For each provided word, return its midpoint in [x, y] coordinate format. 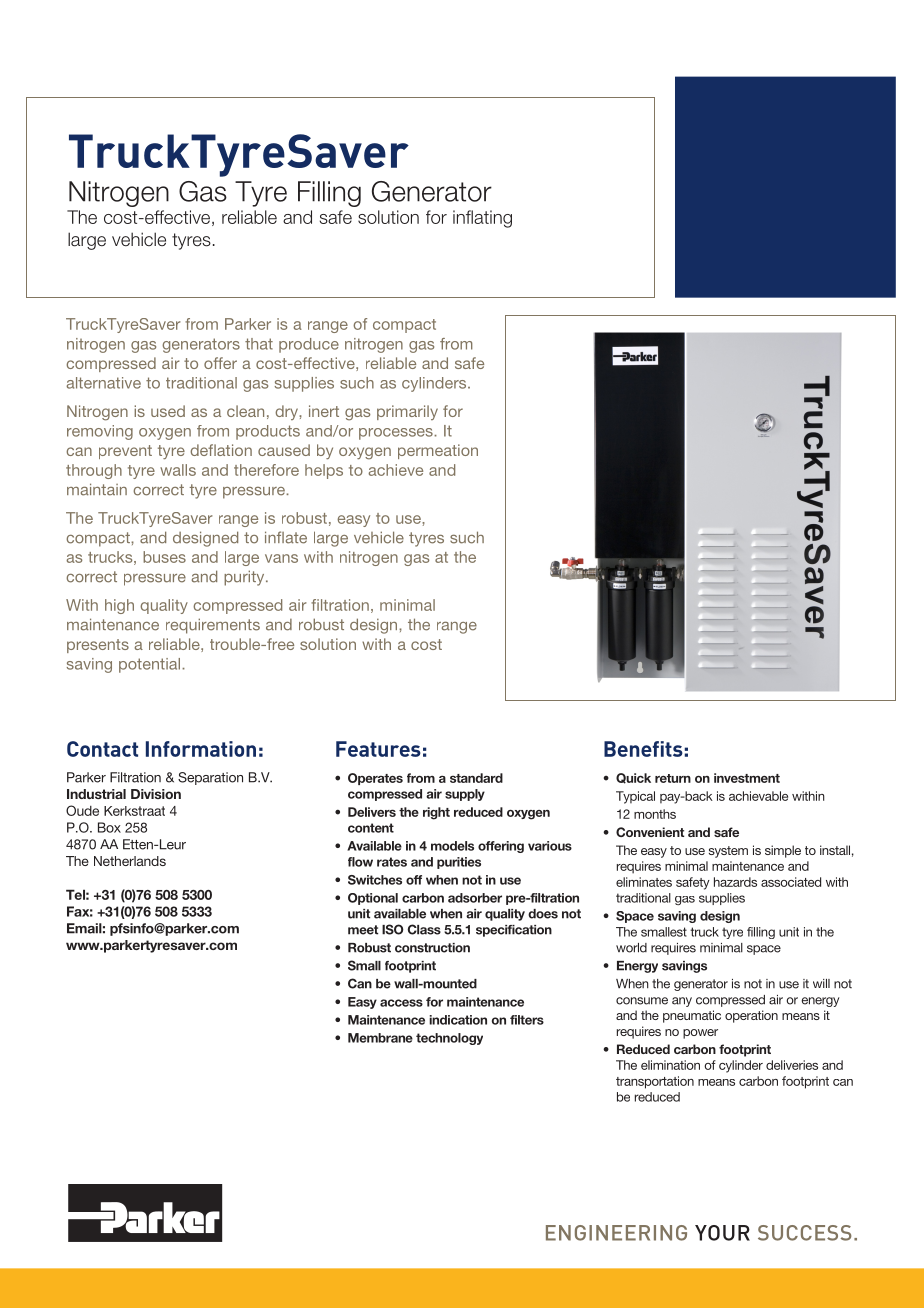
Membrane [380, 1038]
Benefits [643, 749]
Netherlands [130, 861]
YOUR [722, 1233]
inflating [482, 219]
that [259, 344]
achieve [395, 470]
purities [459, 863]
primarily [407, 412]
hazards [735, 882]
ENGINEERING [616, 1233]
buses [164, 557]
